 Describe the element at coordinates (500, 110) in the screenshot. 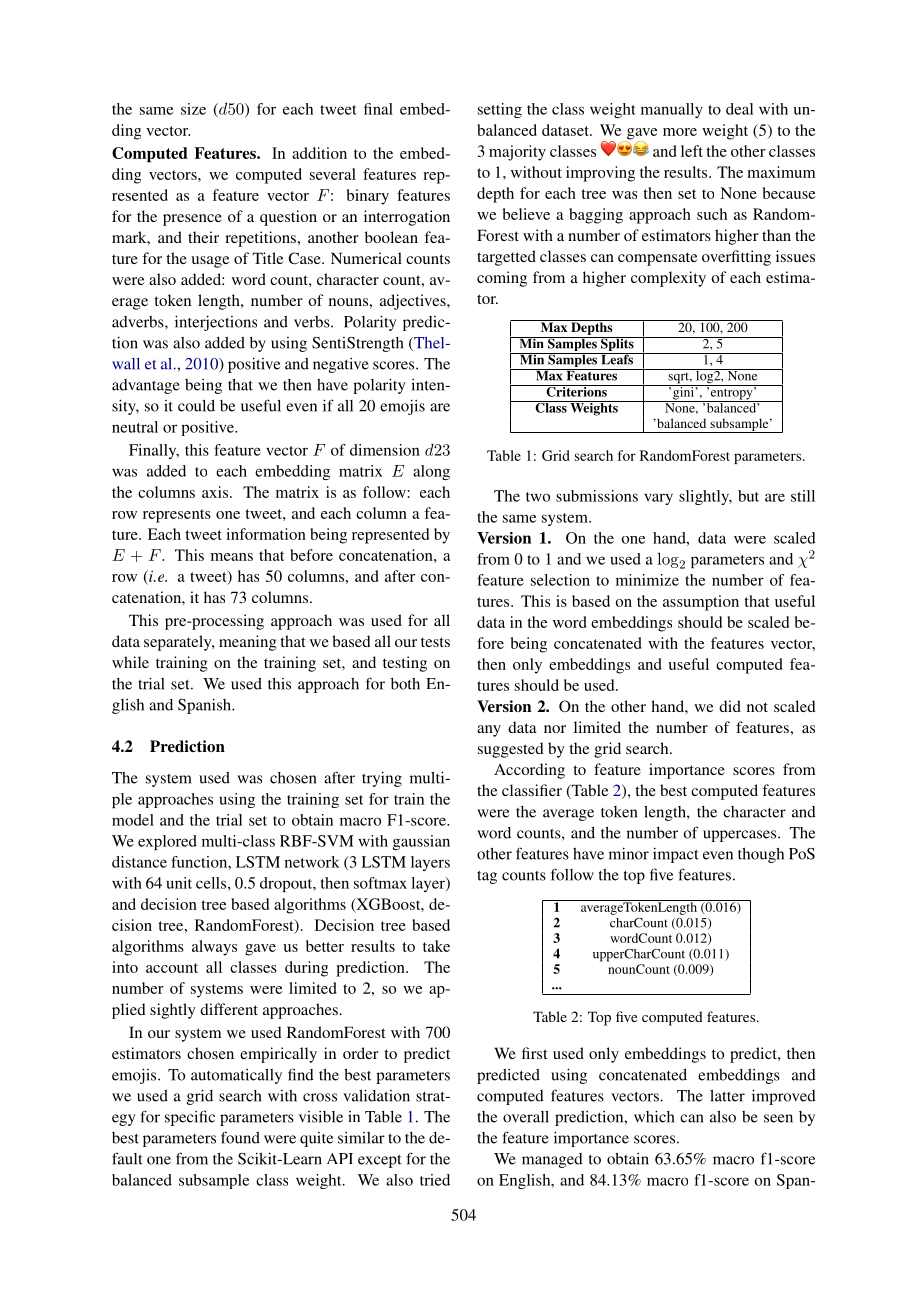

I see `setting` at that location.
